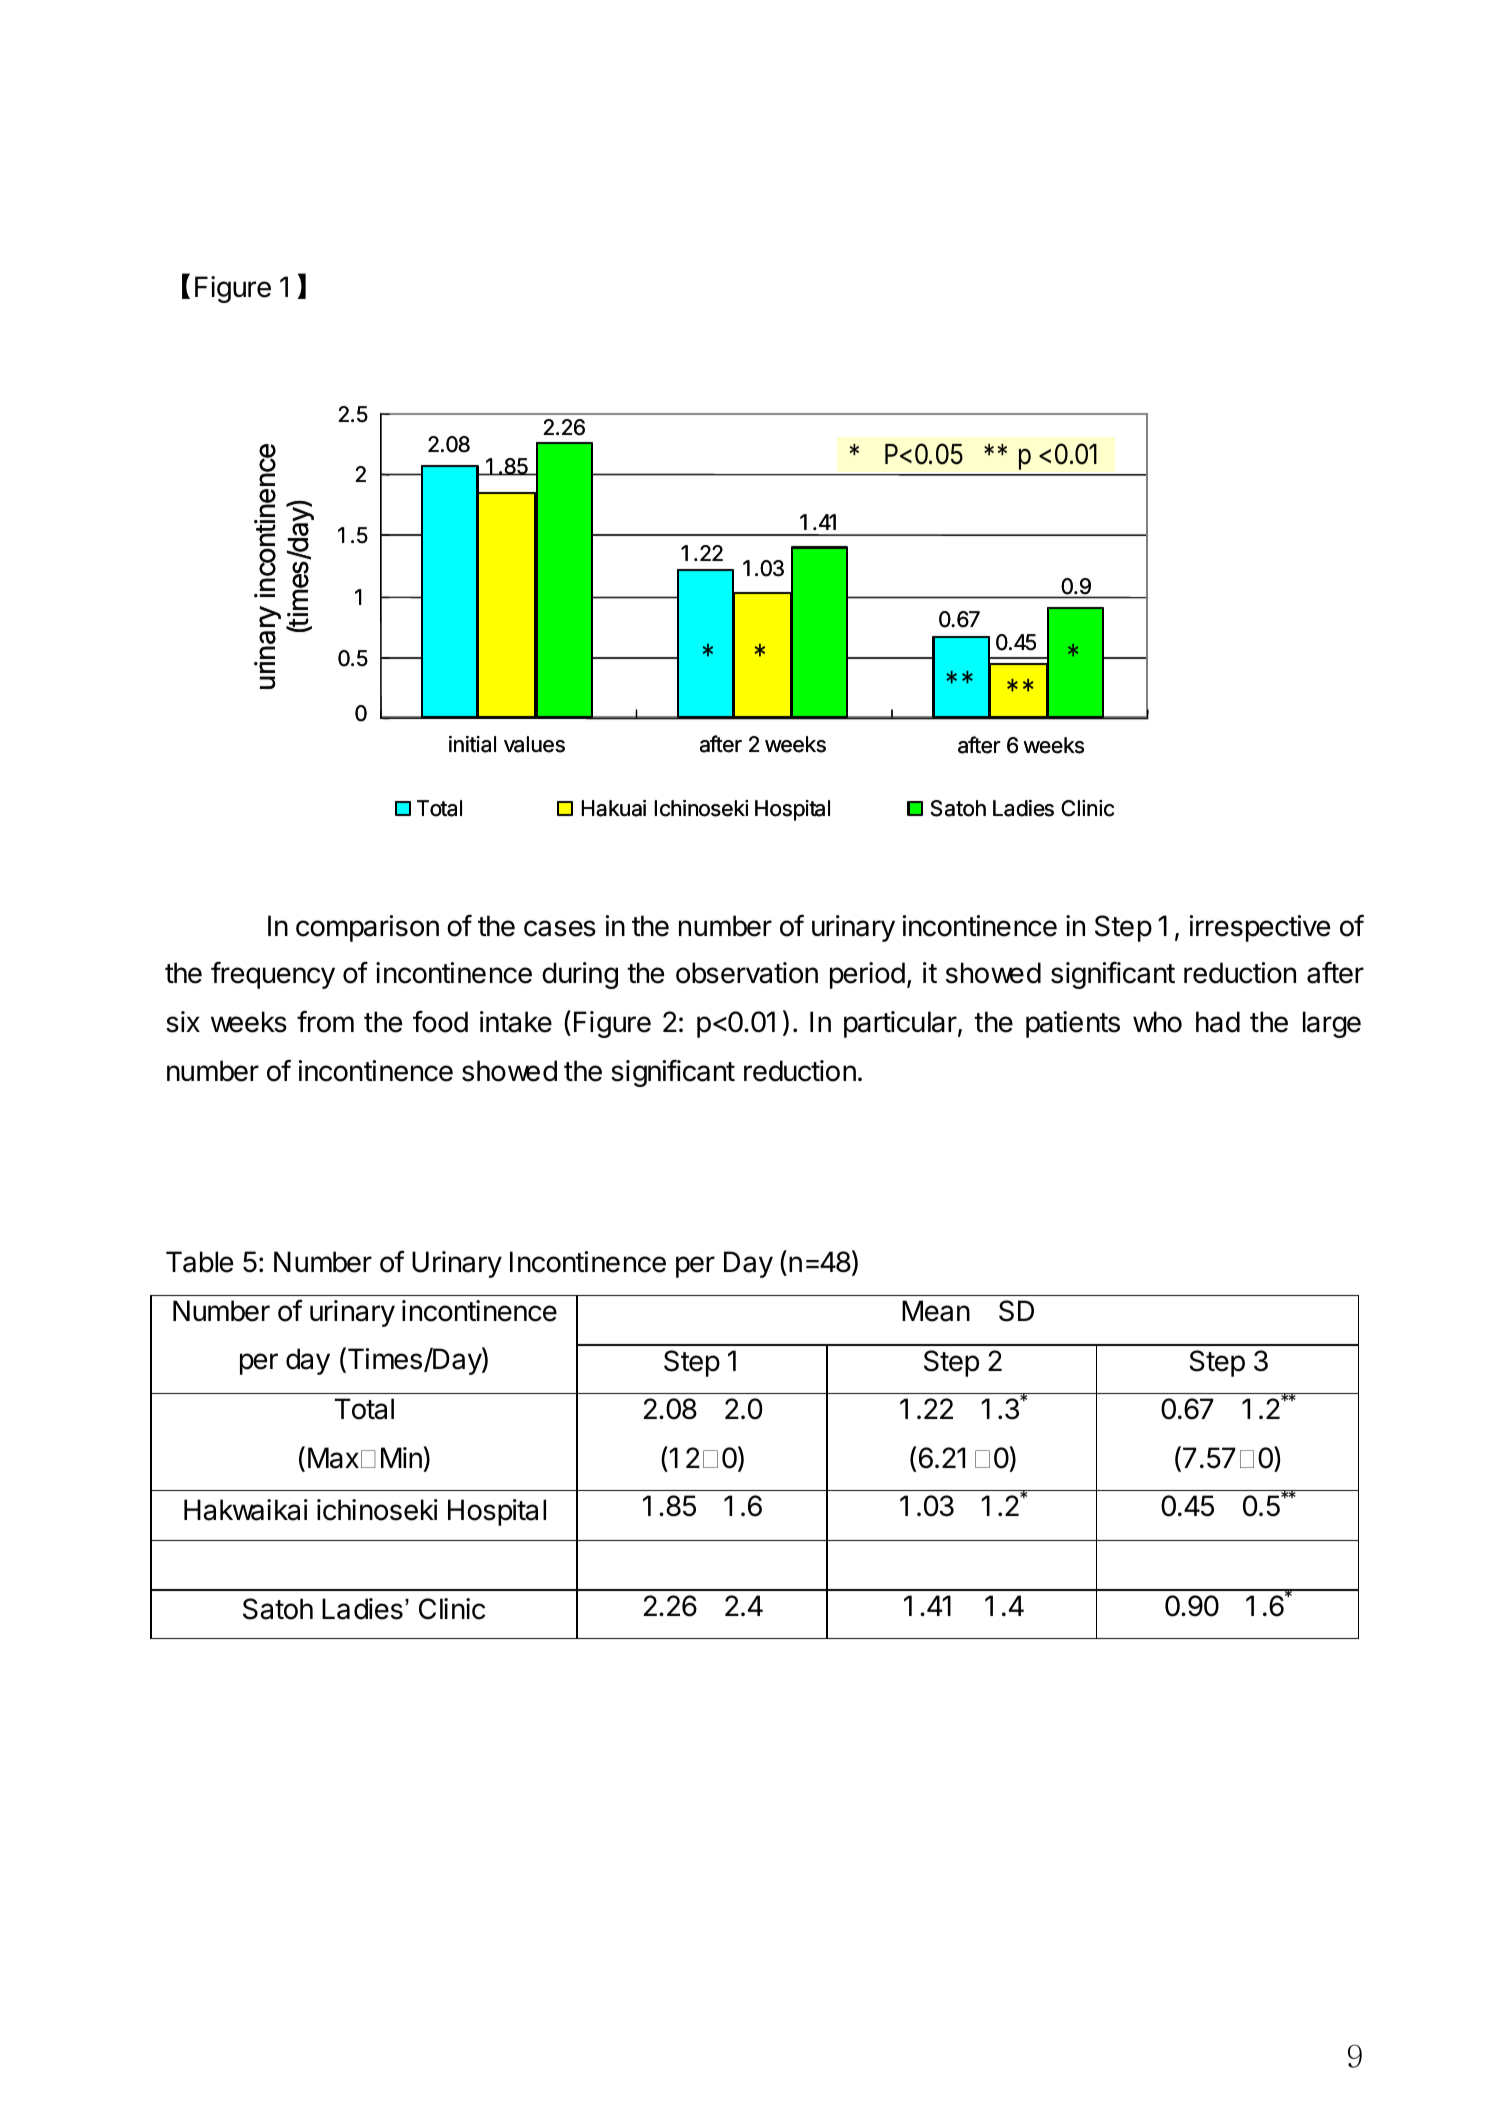 The height and width of the image is (2128, 1505). I want to click on comparison, so click(367, 928).
